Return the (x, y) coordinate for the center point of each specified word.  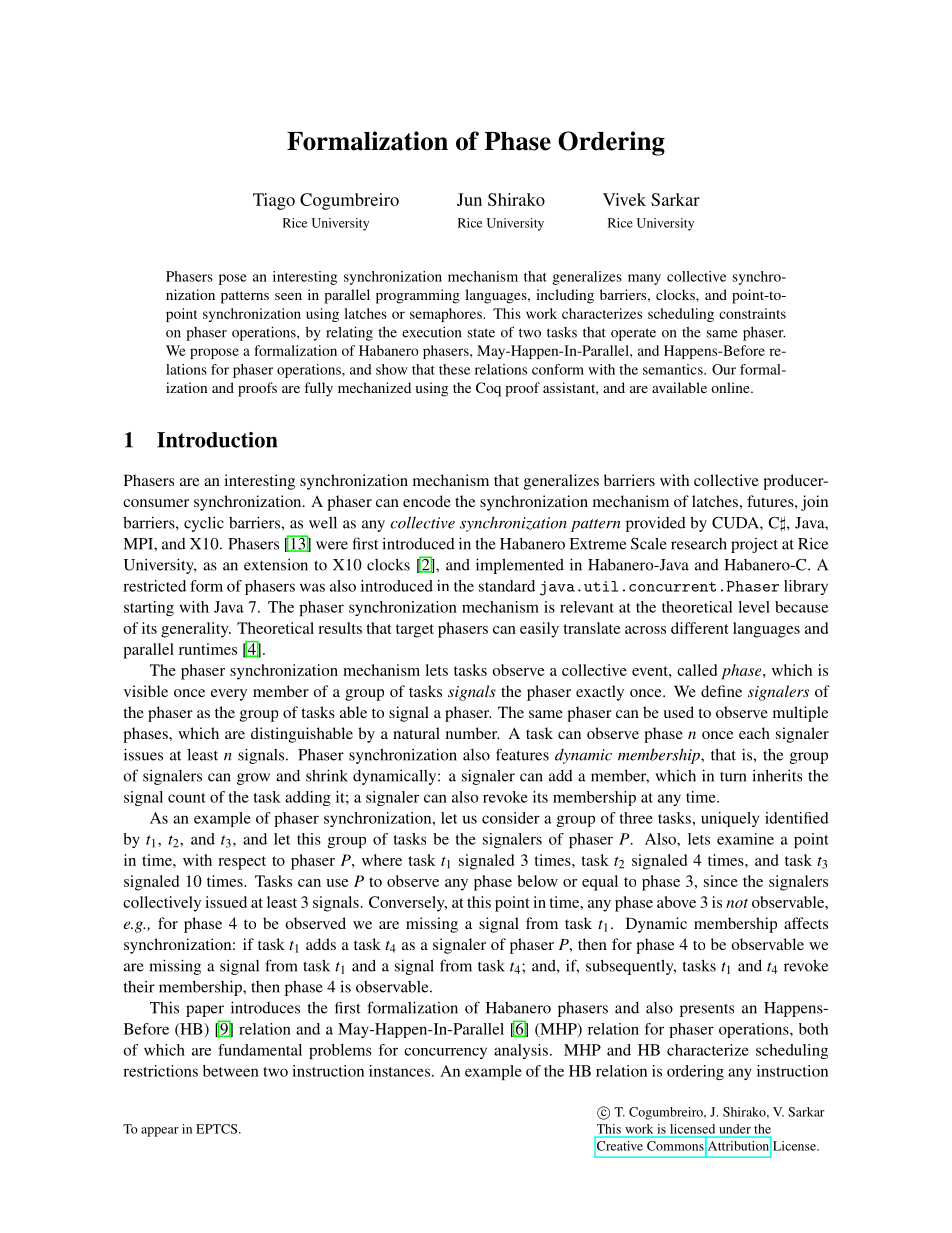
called (697, 670)
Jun (469, 199)
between (231, 1071)
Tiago (274, 201)
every (229, 695)
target (415, 631)
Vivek (624, 199)
